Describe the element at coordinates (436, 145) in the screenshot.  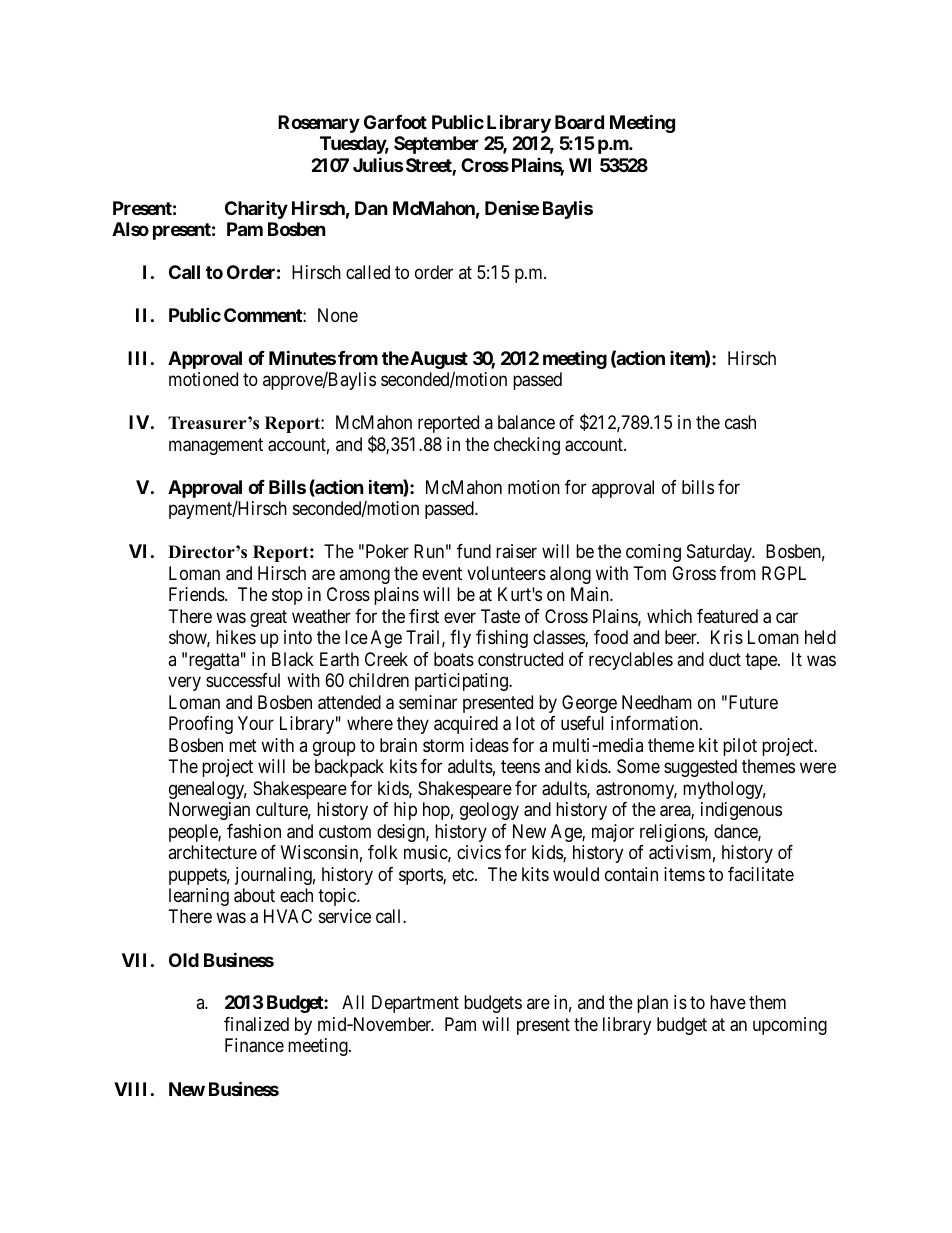
I see `September` at that location.
